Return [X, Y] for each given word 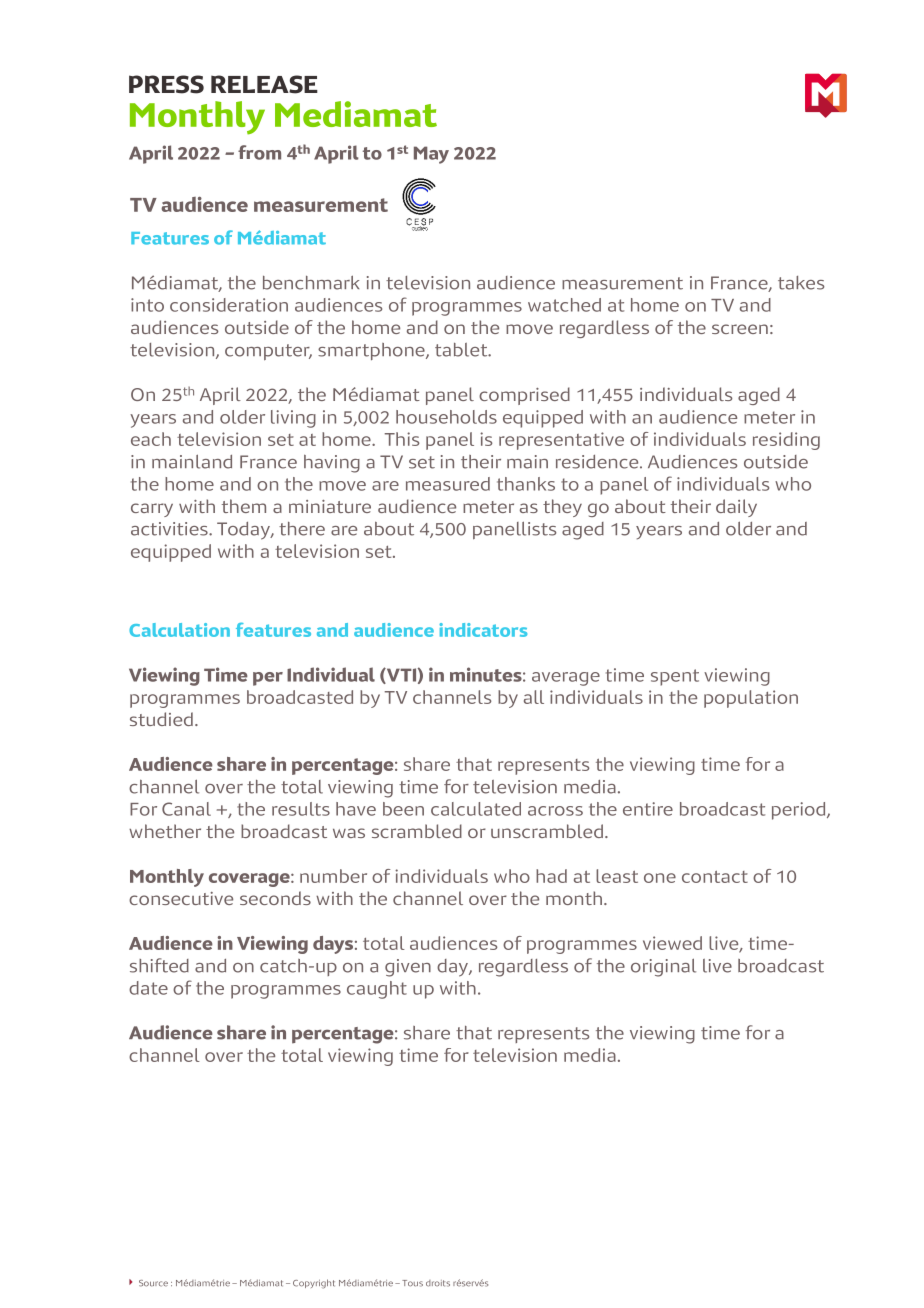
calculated [476, 809]
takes [801, 283]
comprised [524, 396]
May [431, 155]
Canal [186, 809]
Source [153, 1283]
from [259, 152]
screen [740, 329]
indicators [483, 630]
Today [244, 531]
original [663, 967]
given [408, 968]
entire [648, 809]
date [148, 988]
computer [268, 352]
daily [736, 508]
